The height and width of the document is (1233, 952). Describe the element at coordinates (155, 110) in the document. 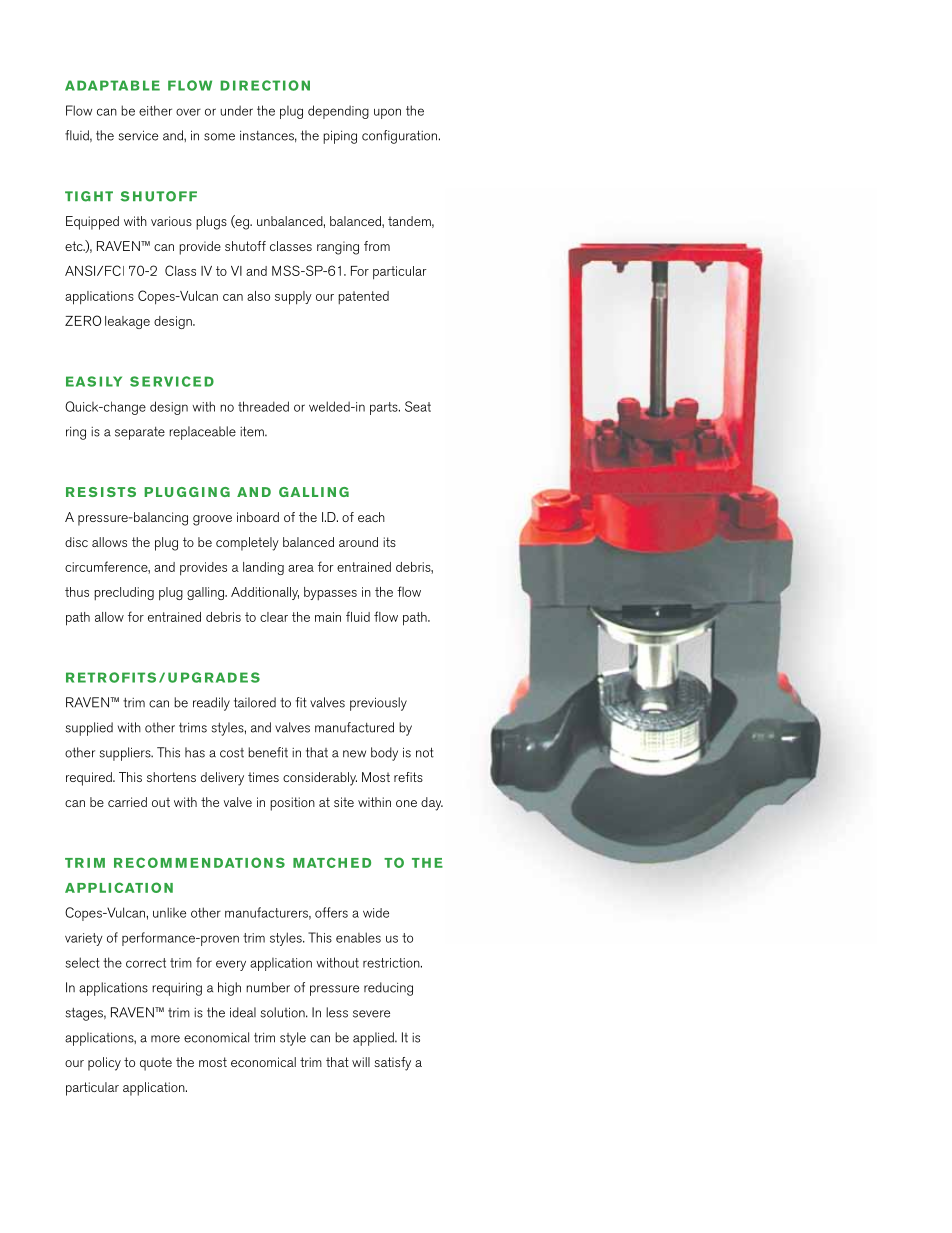

I see `either` at that location.
